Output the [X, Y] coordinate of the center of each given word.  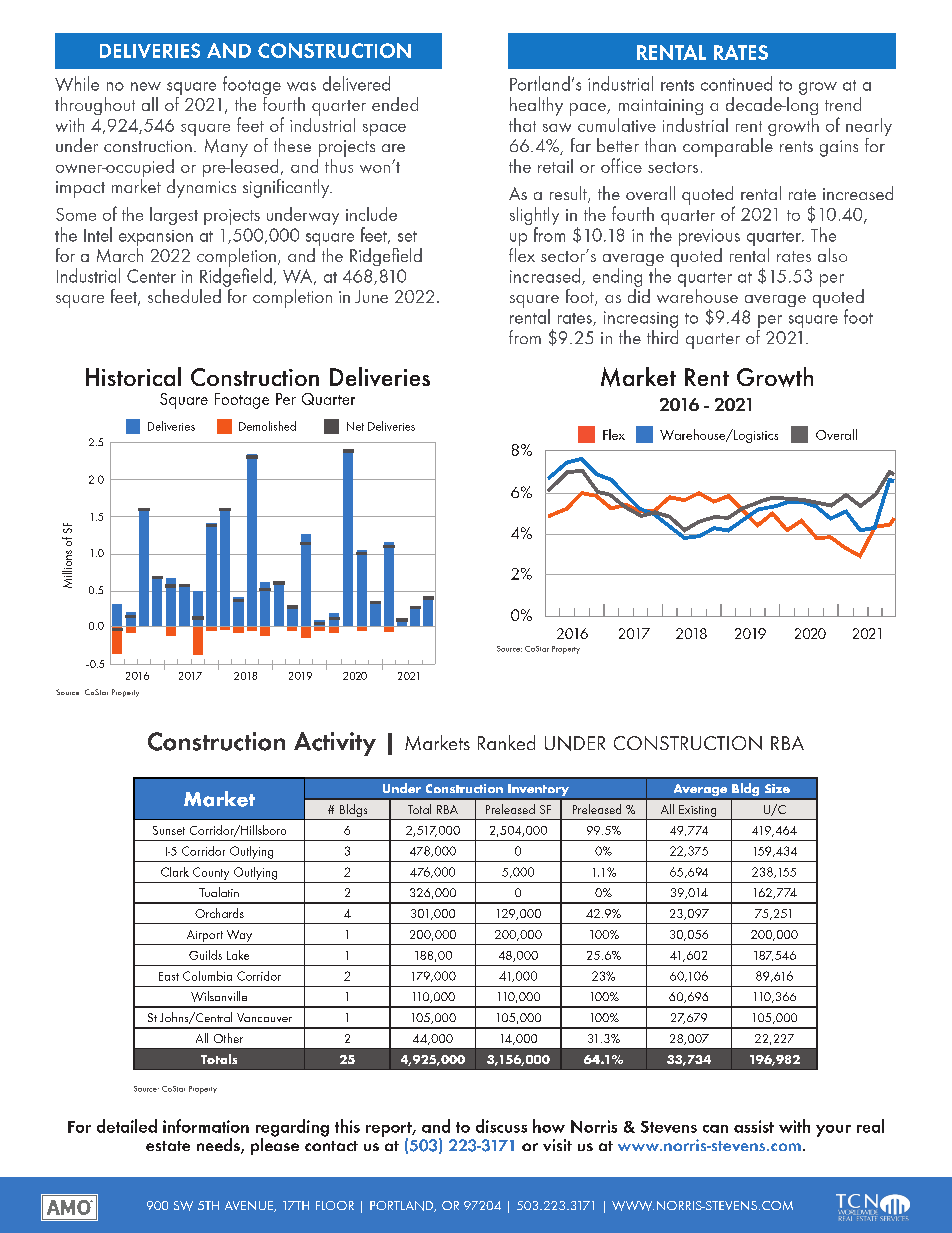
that [522, 125]
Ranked [506, 742]
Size [777, 788]
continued [736, 83]
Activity [335, 744]
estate [168, 1146]
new [146, 86]
